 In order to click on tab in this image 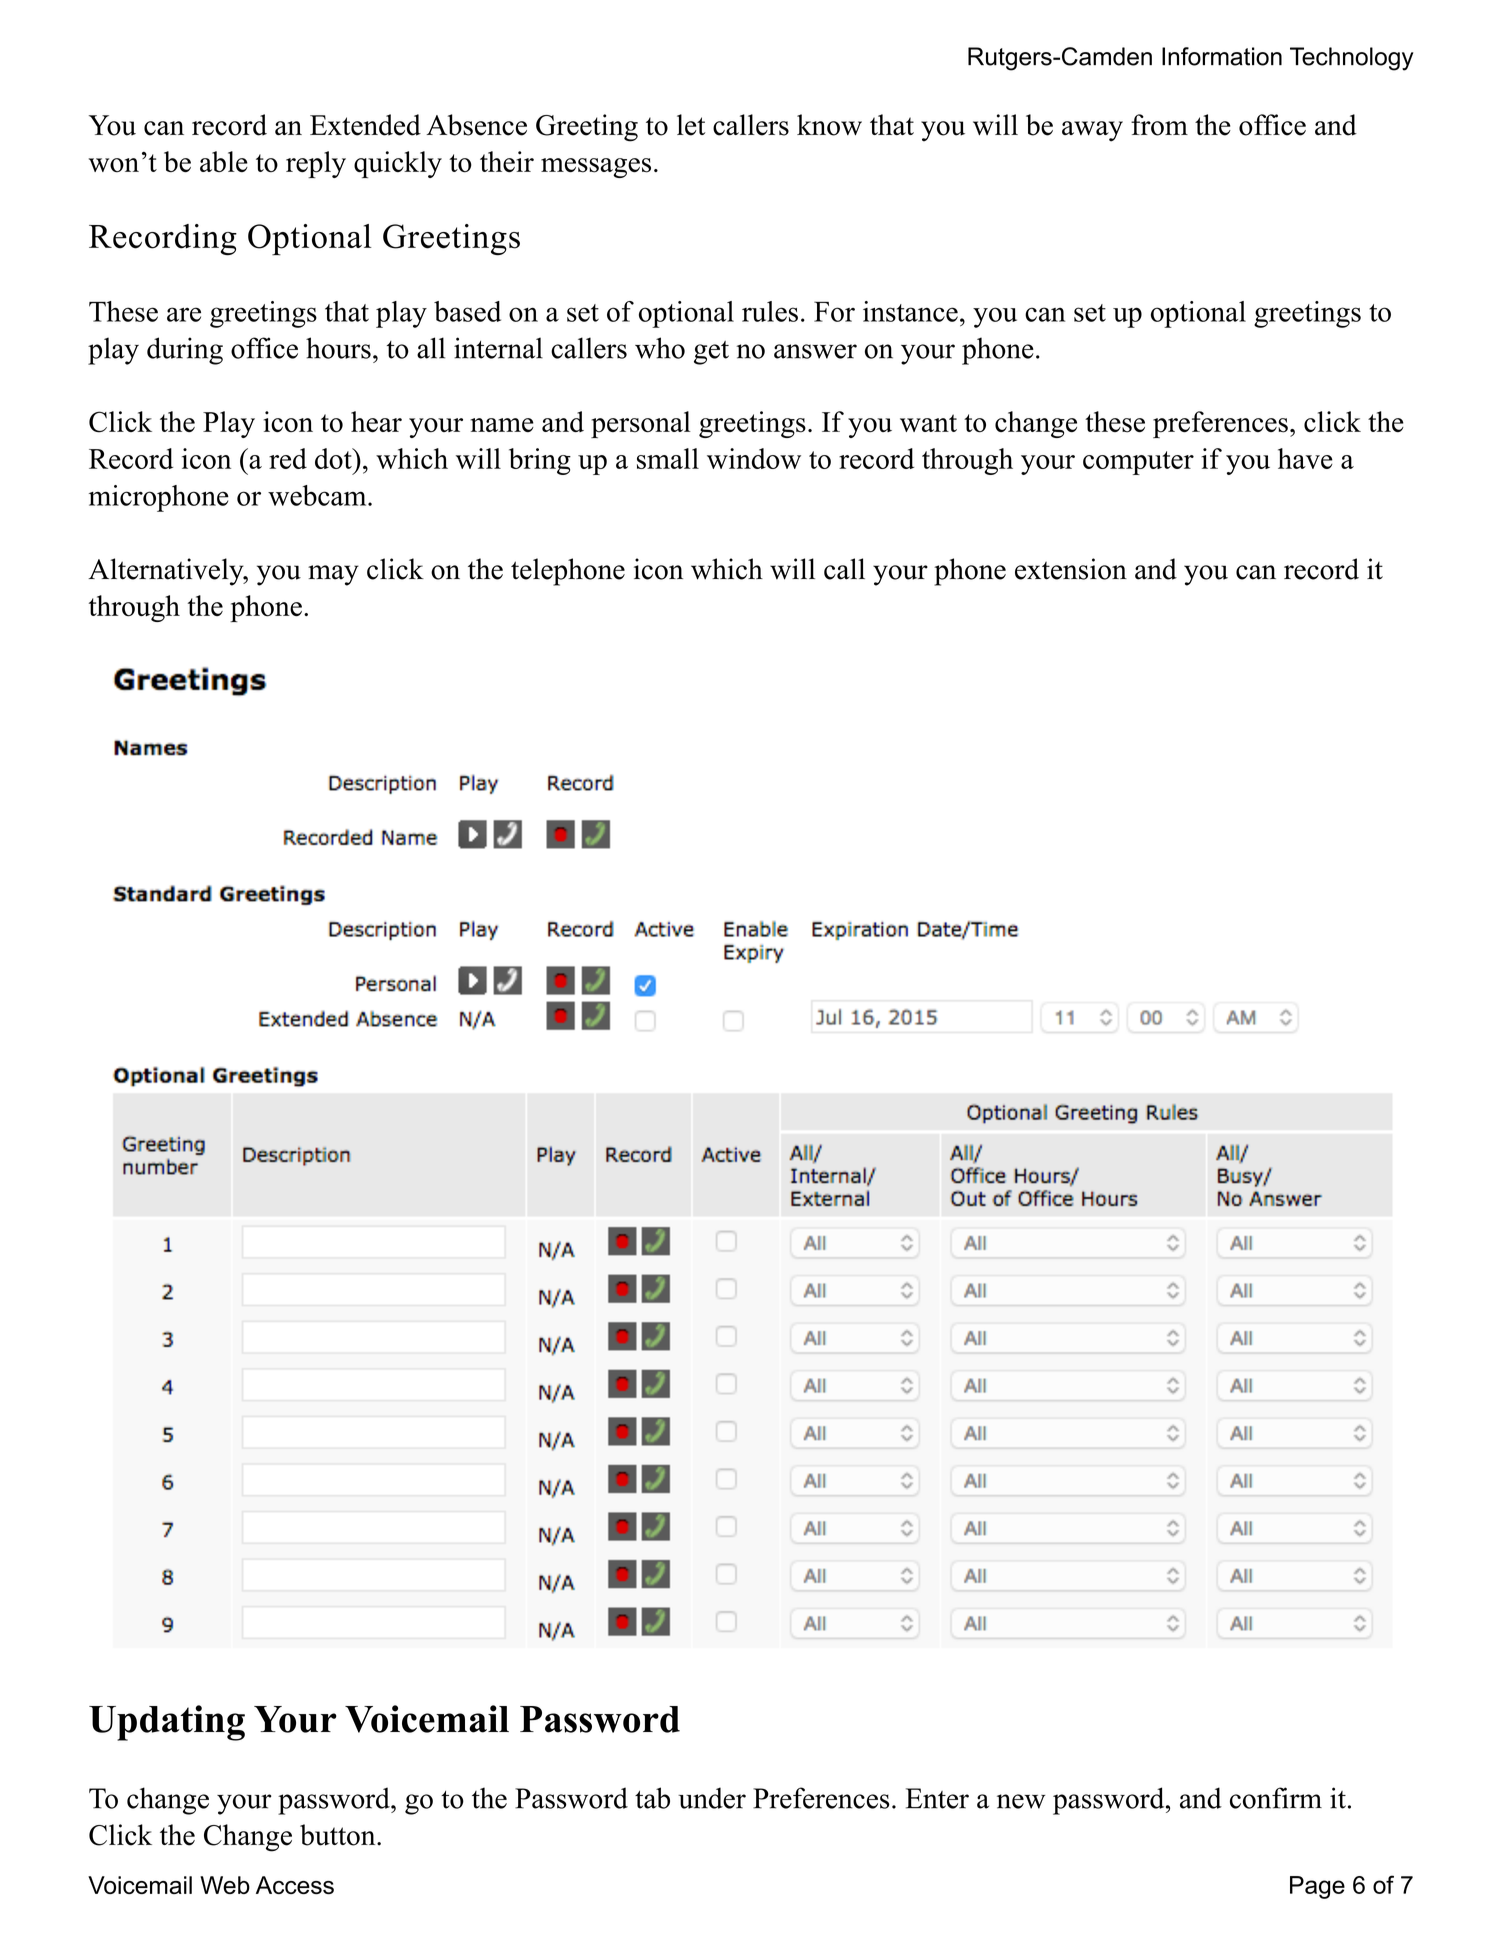, I will do `click(652, 1798)`.
